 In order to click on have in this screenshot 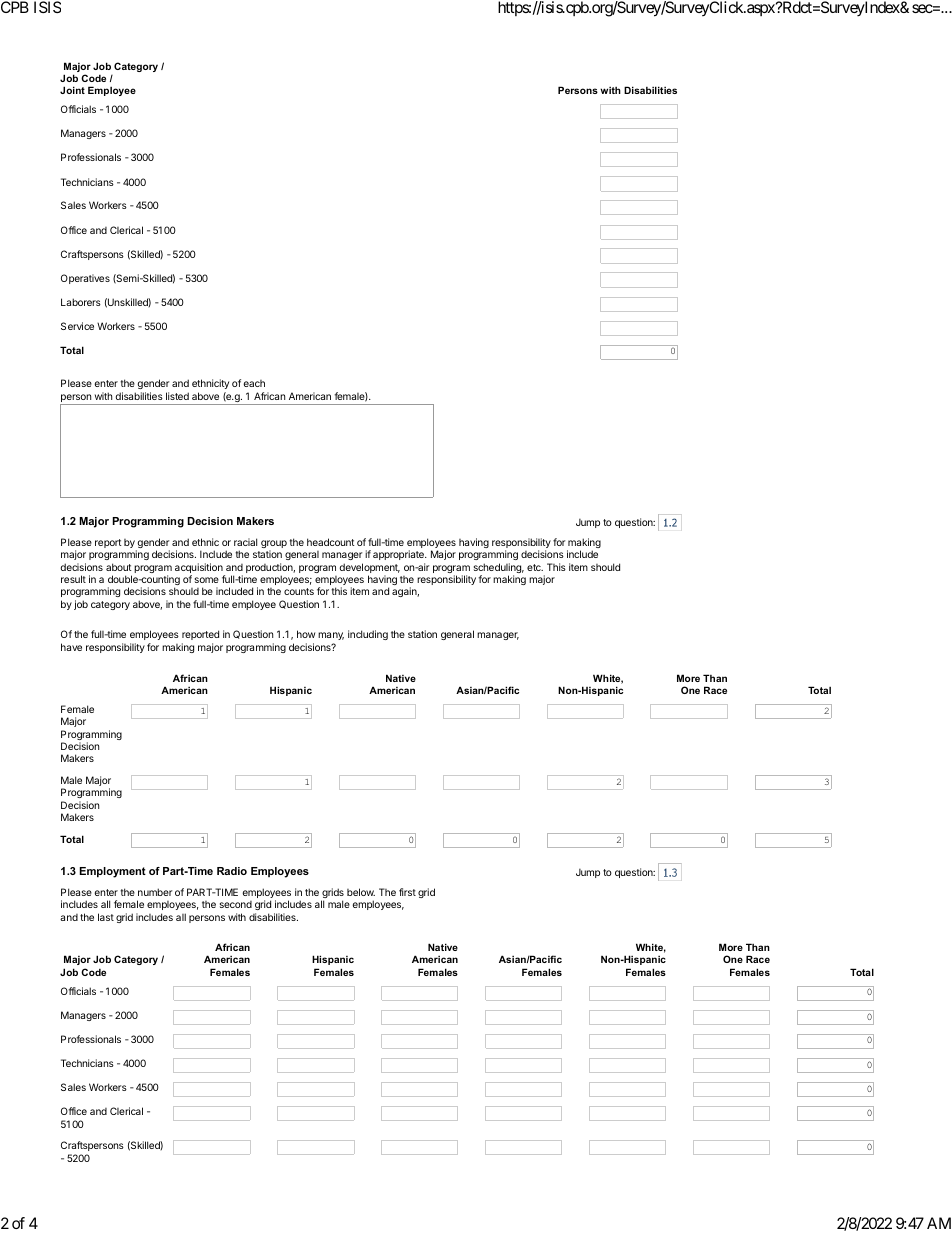, I will do `click(71, 647)`.
